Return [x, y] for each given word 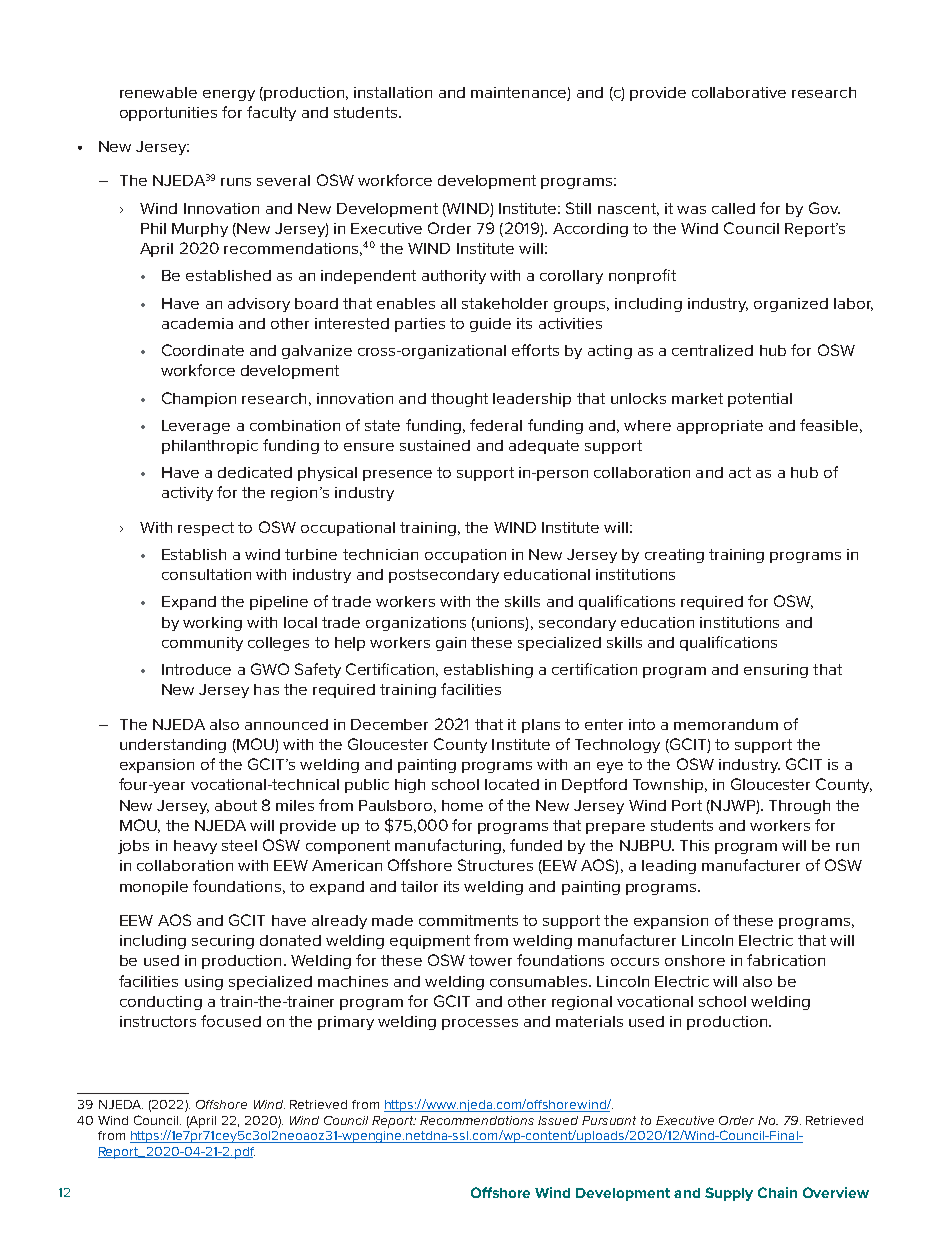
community [202, 644]
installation [393, 92]
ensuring [776, 671]
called [733, 208]
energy [229, 95]
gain [451, 644]
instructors [158, 1021]
